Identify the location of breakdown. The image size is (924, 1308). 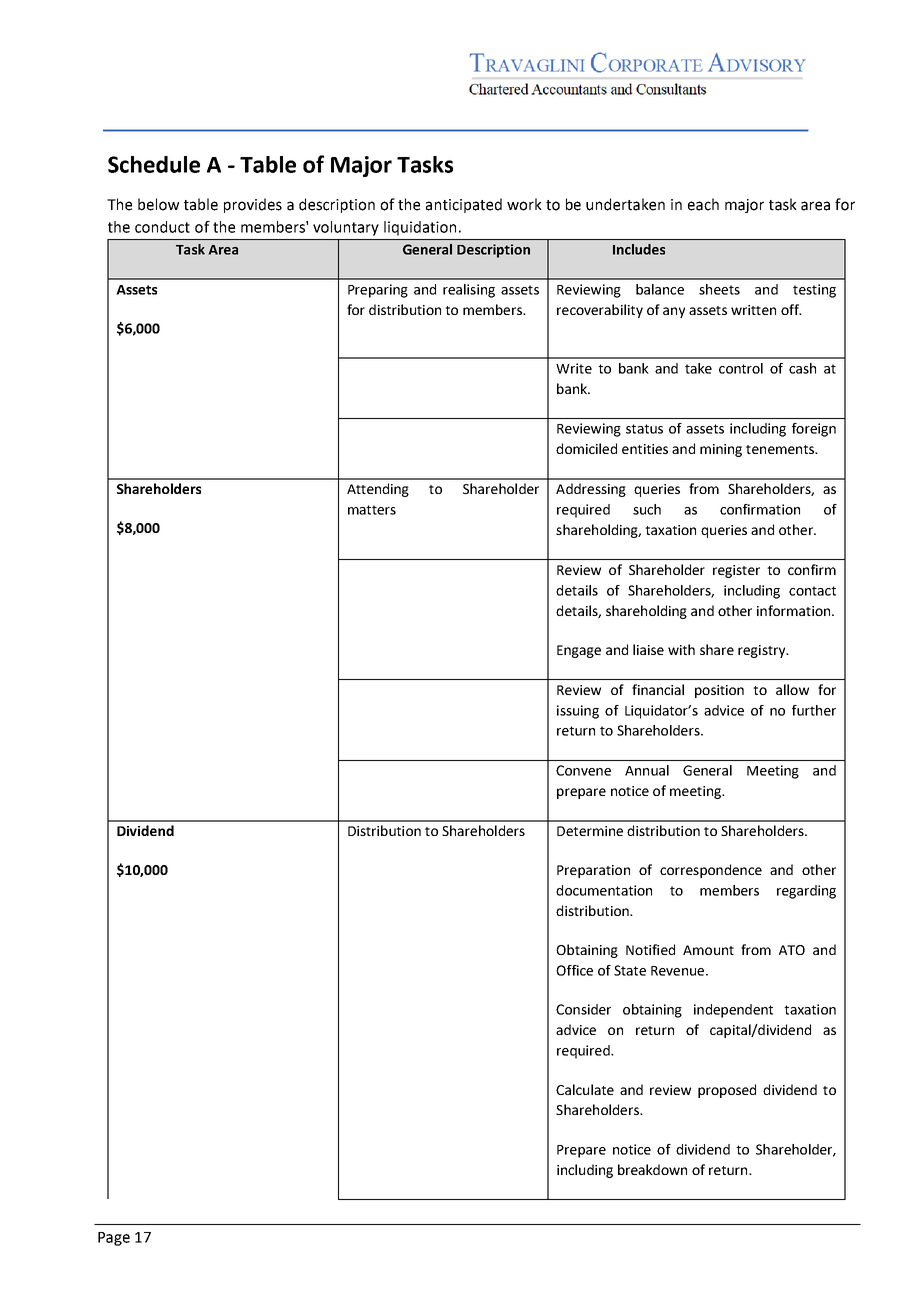
(652, 1169).
